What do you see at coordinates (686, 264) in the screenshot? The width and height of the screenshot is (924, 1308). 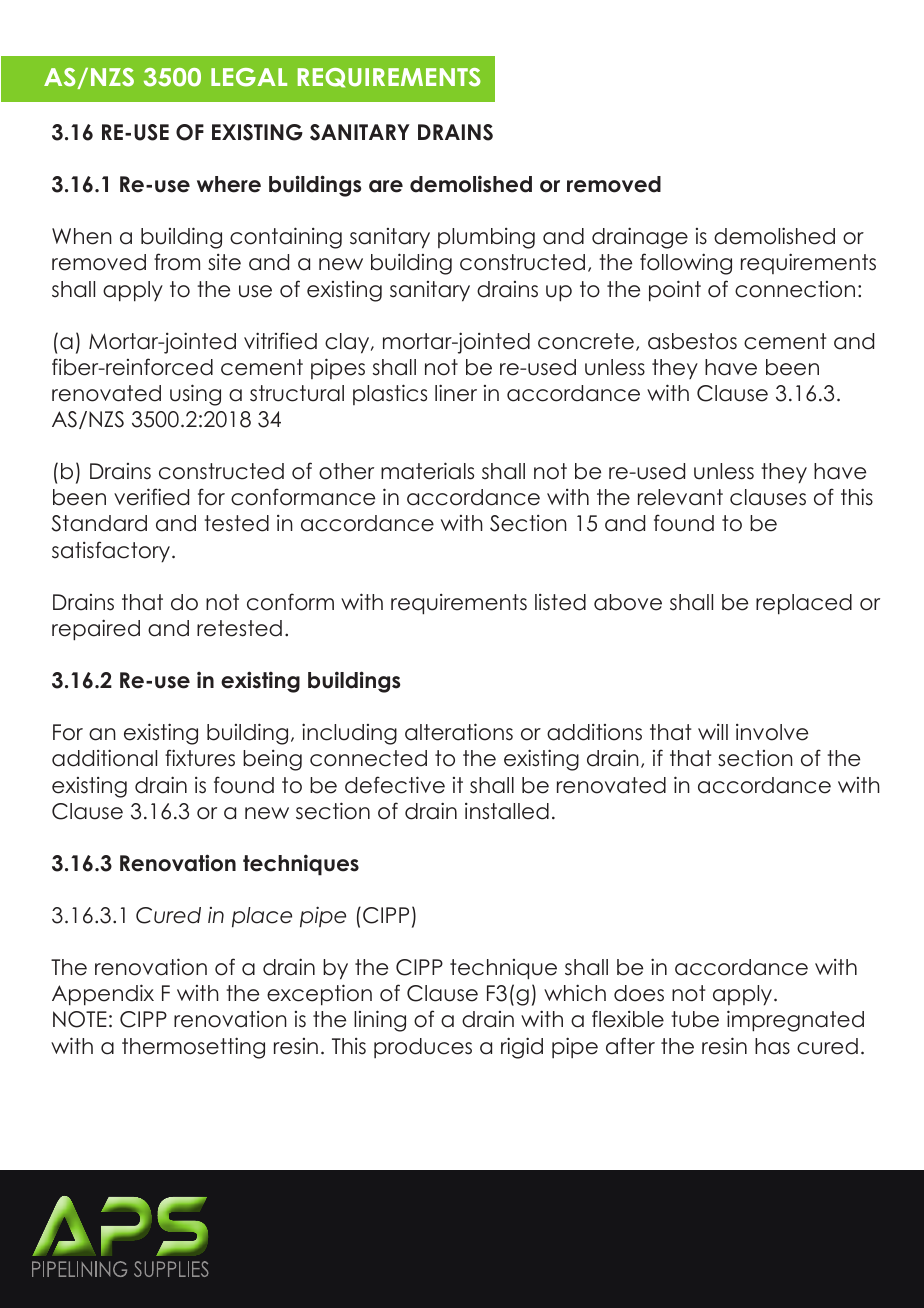 I see `following` at bounding box center [686, 264].
